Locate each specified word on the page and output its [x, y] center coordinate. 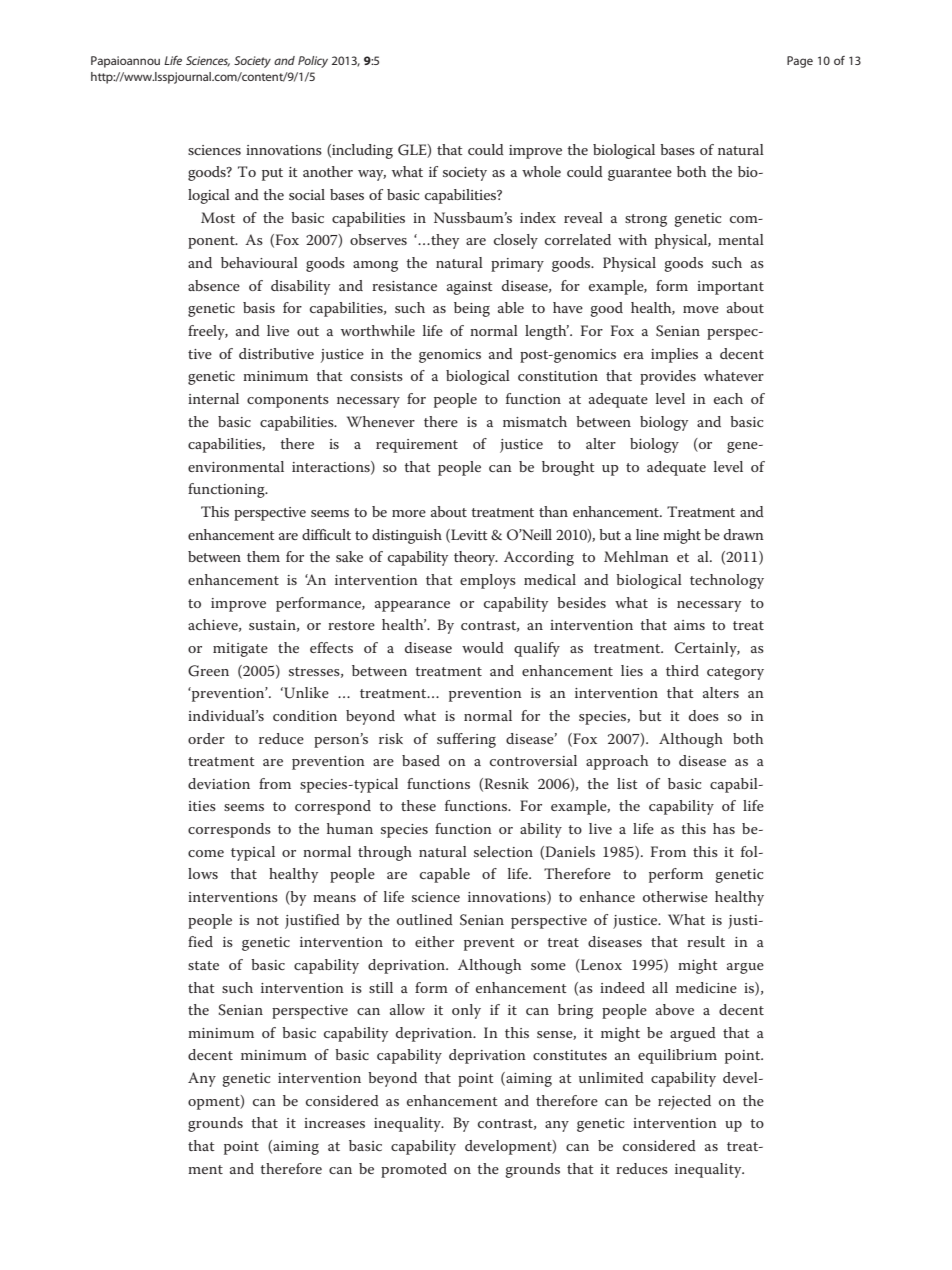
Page [800, 62]
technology [727, 581]
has [724, 828]
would [483, 647]
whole [541, 171]
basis [259, 307]
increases [334, 1123]
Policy [313, 62]
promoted [414, 1170]
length [547, 332]
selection [503, 851]
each [728, 398]
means [334, 898]
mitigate [240, 650]
